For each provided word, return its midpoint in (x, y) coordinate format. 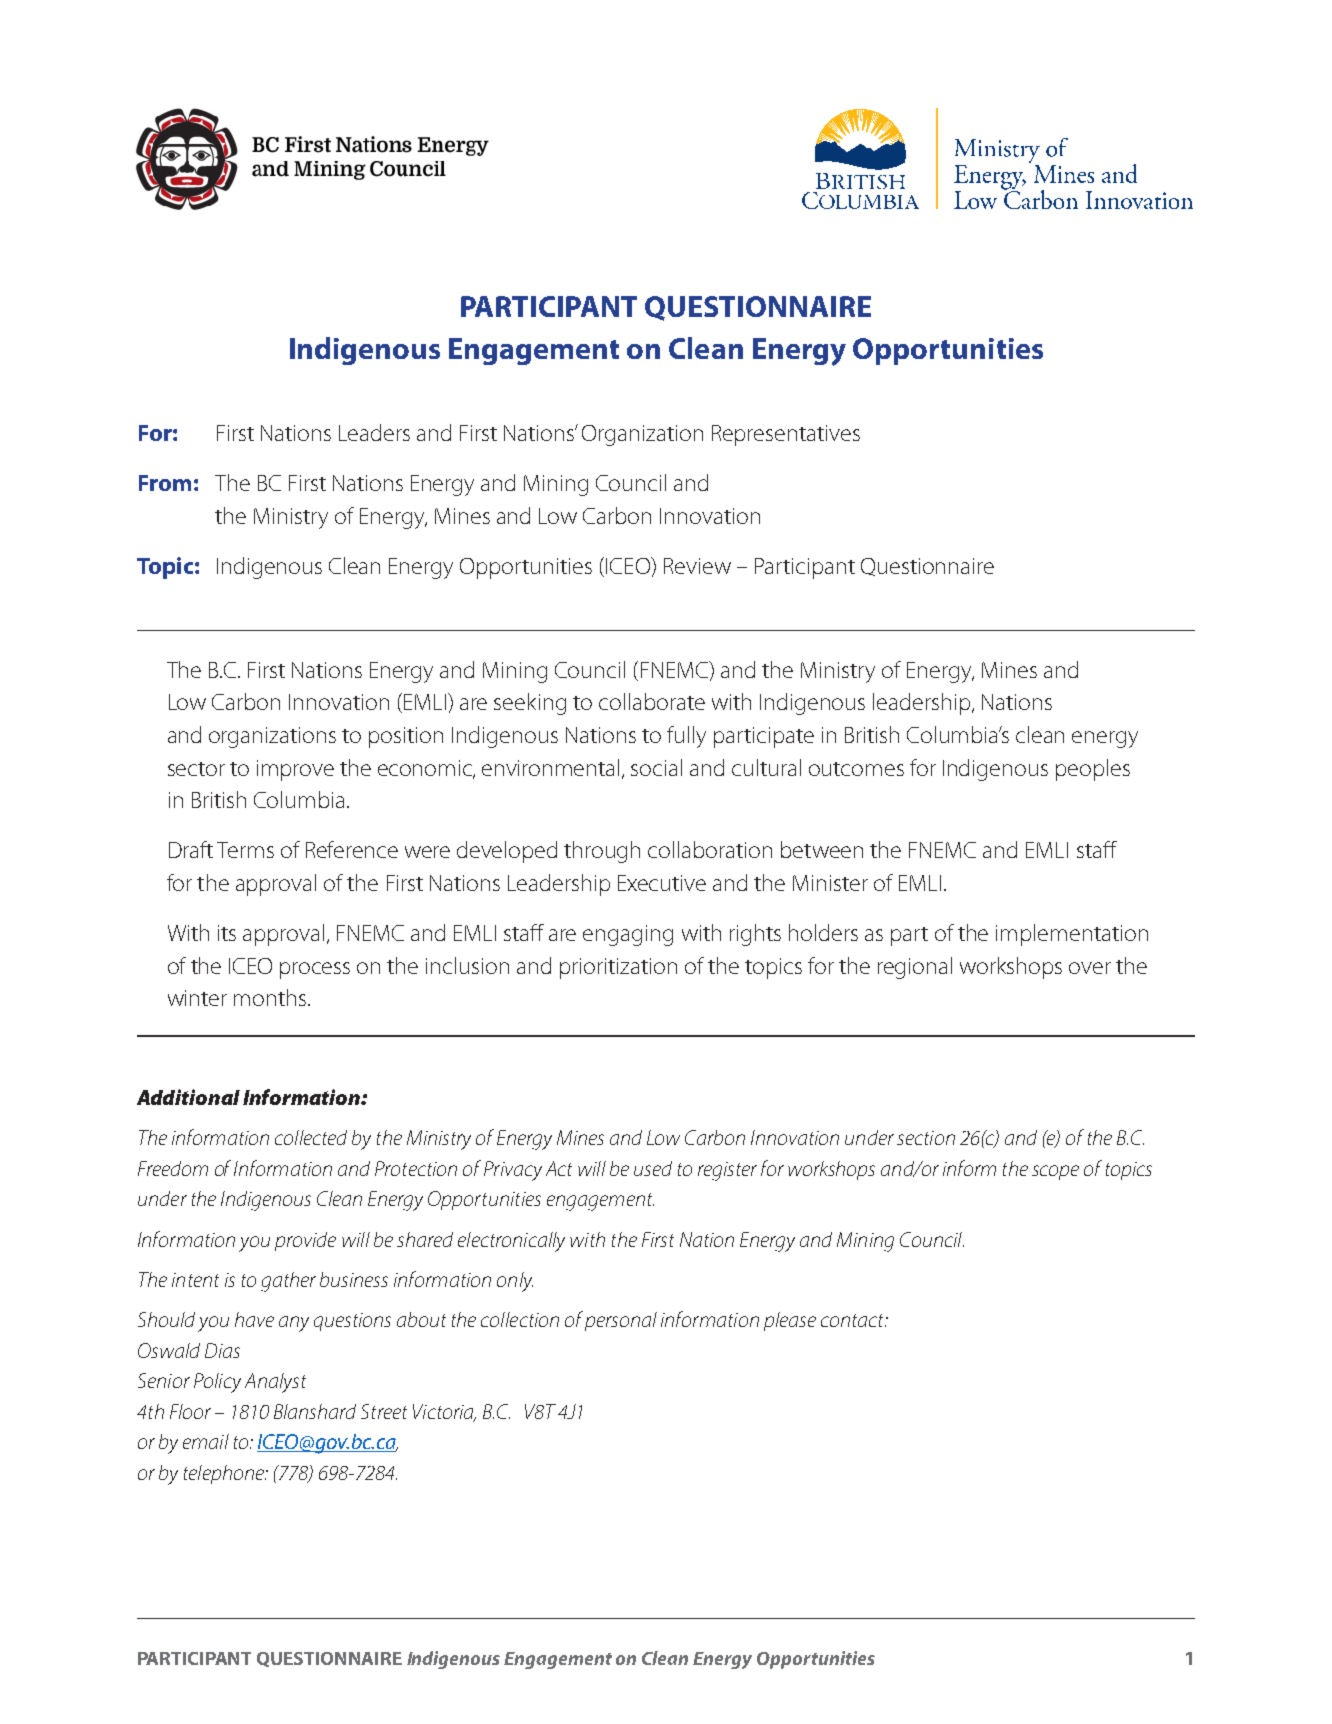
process (315, 970)
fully (686, 737)
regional (915, 968)
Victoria (444, 1412)
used (653, 1168)
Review (697, 566)
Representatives (786, 435)
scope (1055, 1172)
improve (295, 770)
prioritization (618, 968)
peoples (1093, 770)
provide (305, 1241)
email (206, 1441)
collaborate (652, 701)
